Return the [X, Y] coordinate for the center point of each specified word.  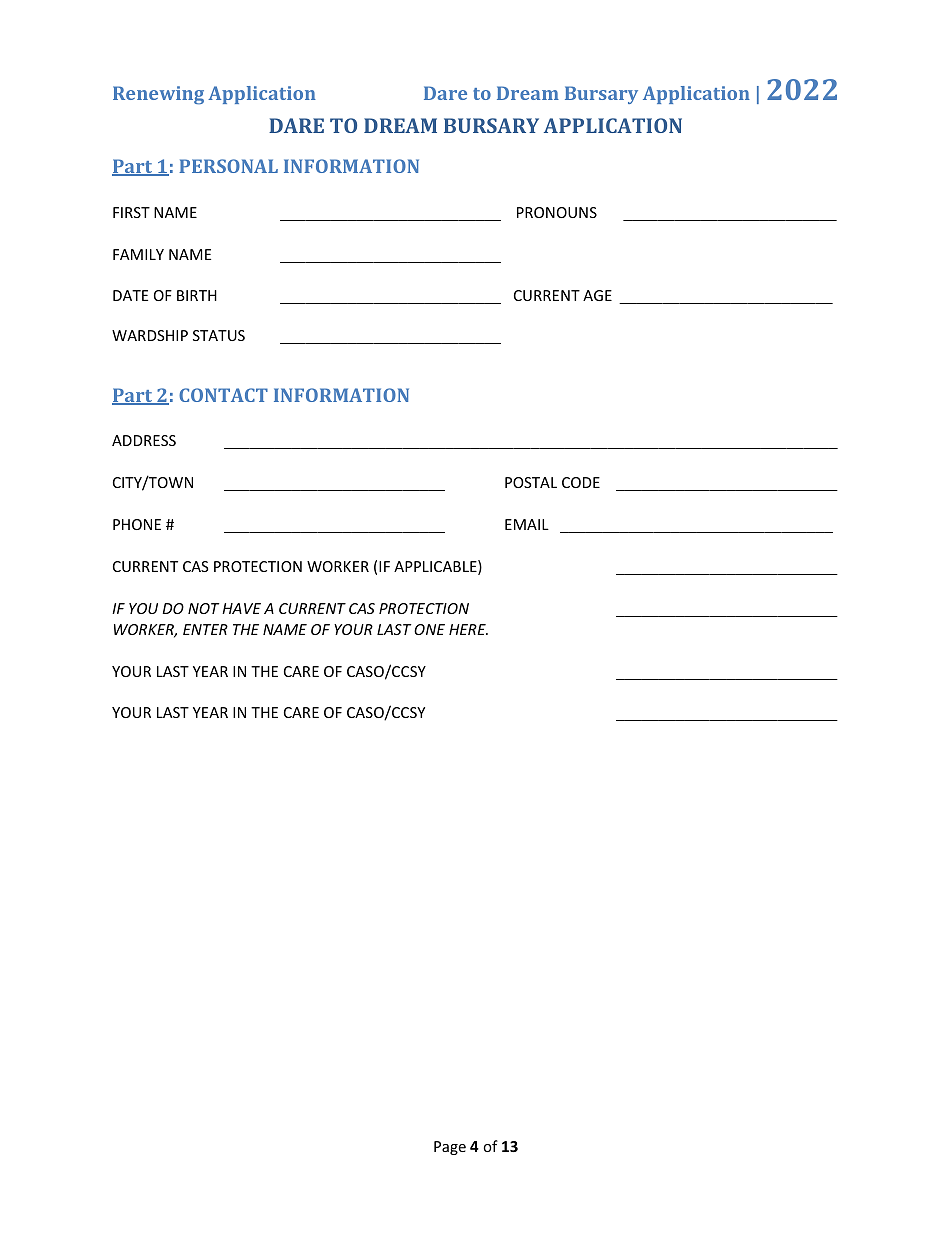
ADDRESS [144, 440]
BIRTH [197, 295]
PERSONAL [228, 166]
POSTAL [531, 482]
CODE [581, 482]
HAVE [241, 608]
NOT [203, 608]
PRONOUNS [557, 212]
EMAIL [527, 524]
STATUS [219, 335]
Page [450, 1148]
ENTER [205, 629]
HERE [468, 629]
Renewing [158, 95]
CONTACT [223, 395]
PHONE [137, 524]
